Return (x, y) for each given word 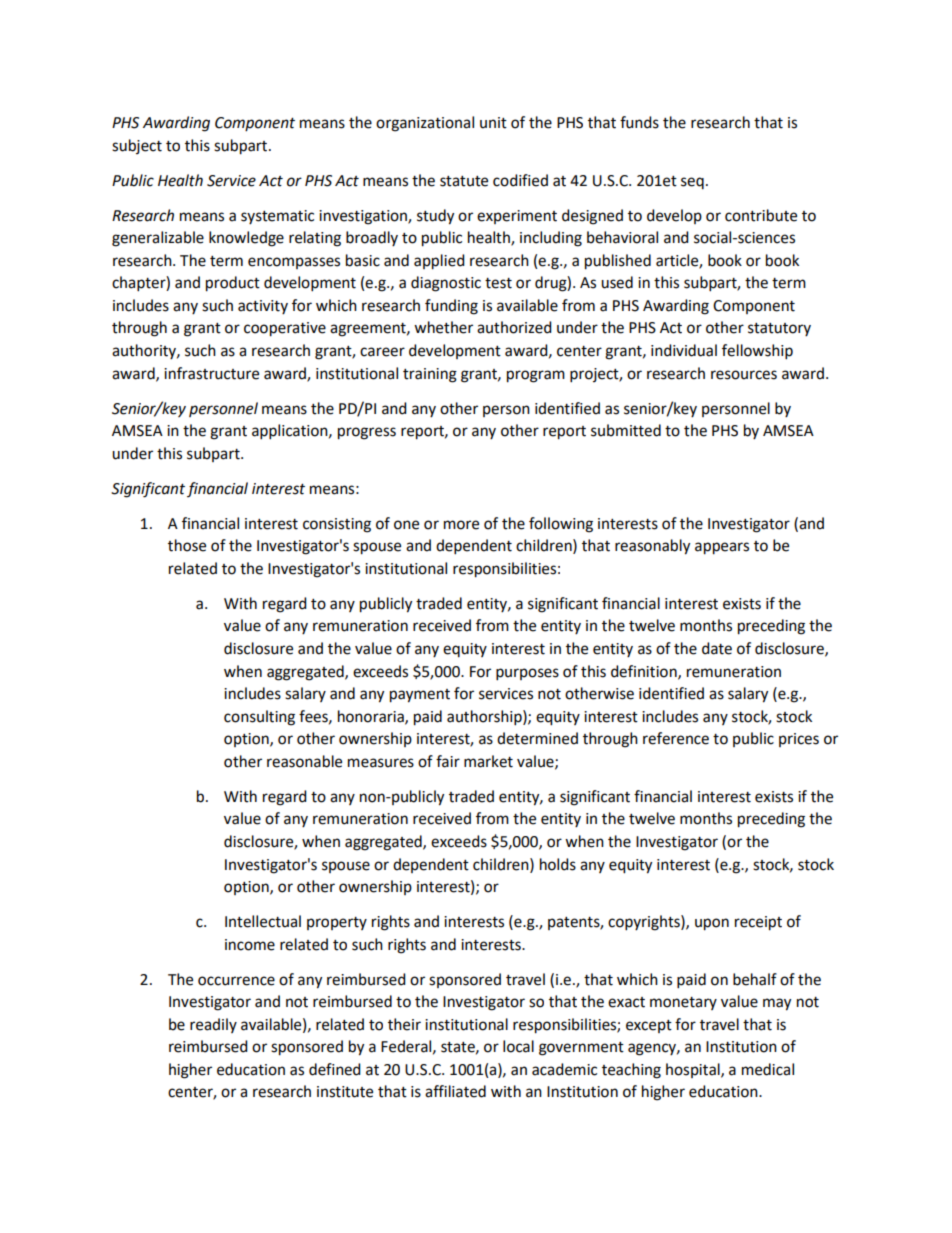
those (187, 545)
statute (464, 181)
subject (137, 146)
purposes (527, 674)
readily (213, 1025)
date (717, 648)
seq (692, 183)
